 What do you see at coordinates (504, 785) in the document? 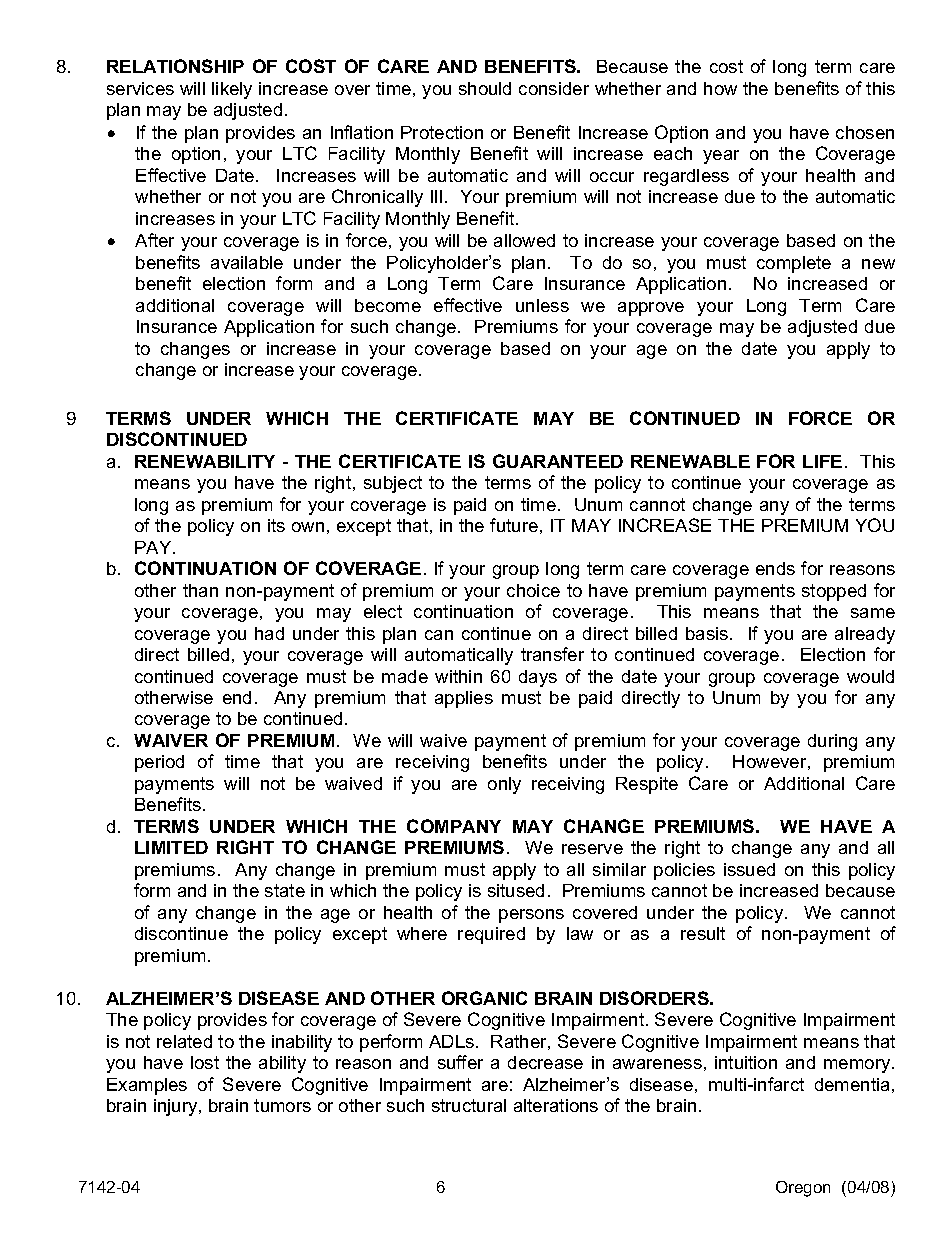
I see `only` at bounding box center [504, 785].
